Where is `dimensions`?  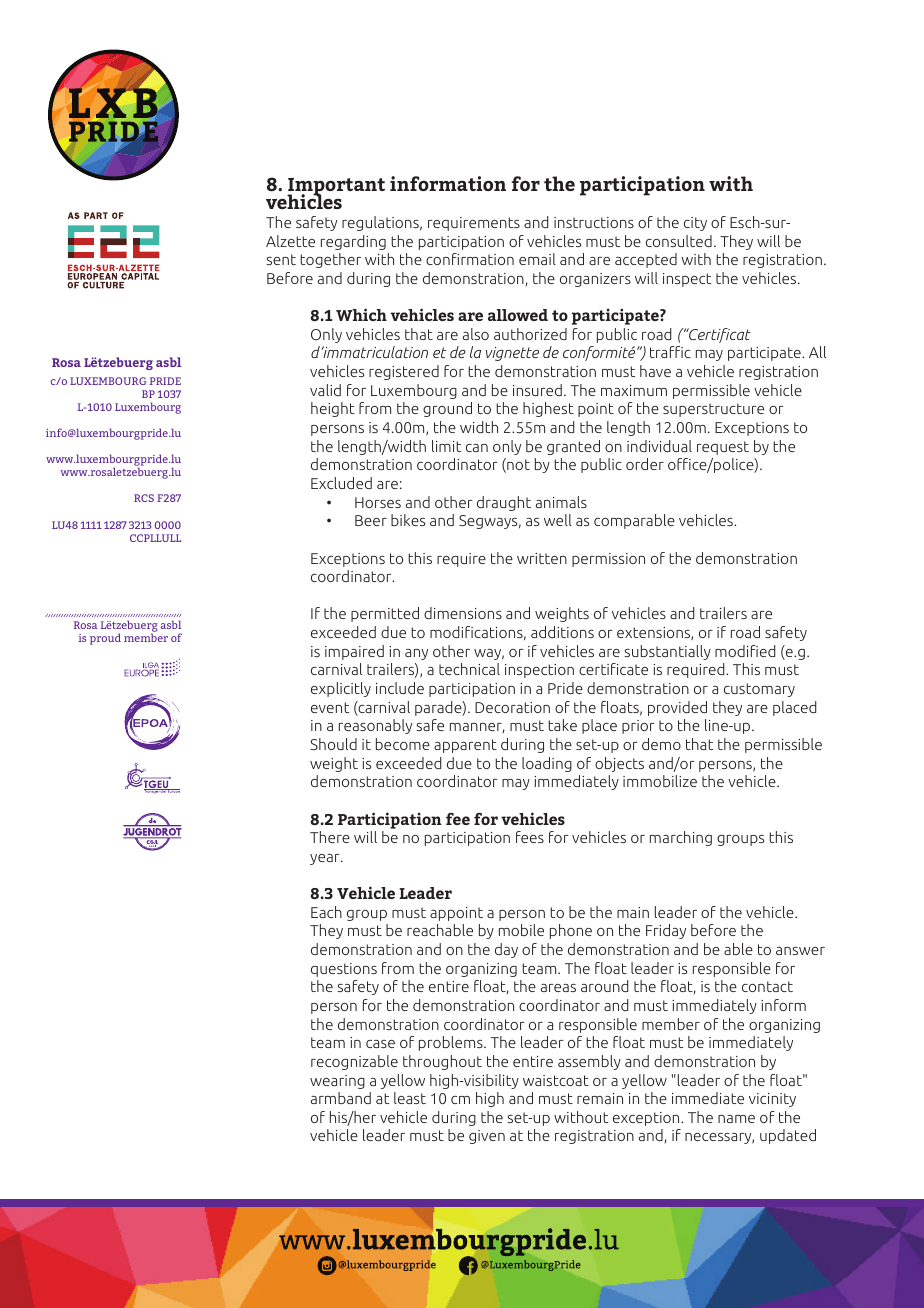
dimensions is located at coordinates (463, 613).
